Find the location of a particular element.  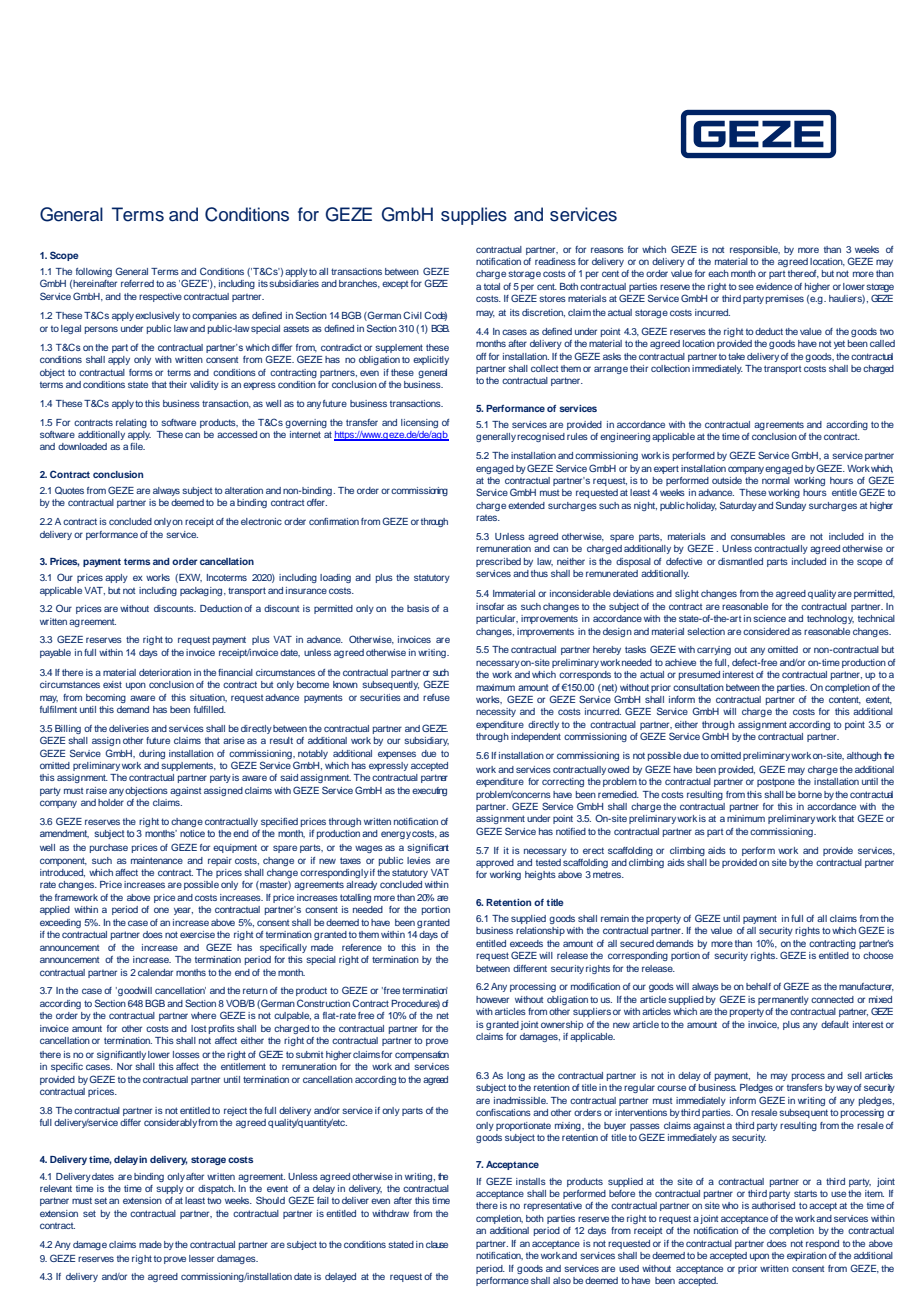

default is located at coordinates (835, 1024).
